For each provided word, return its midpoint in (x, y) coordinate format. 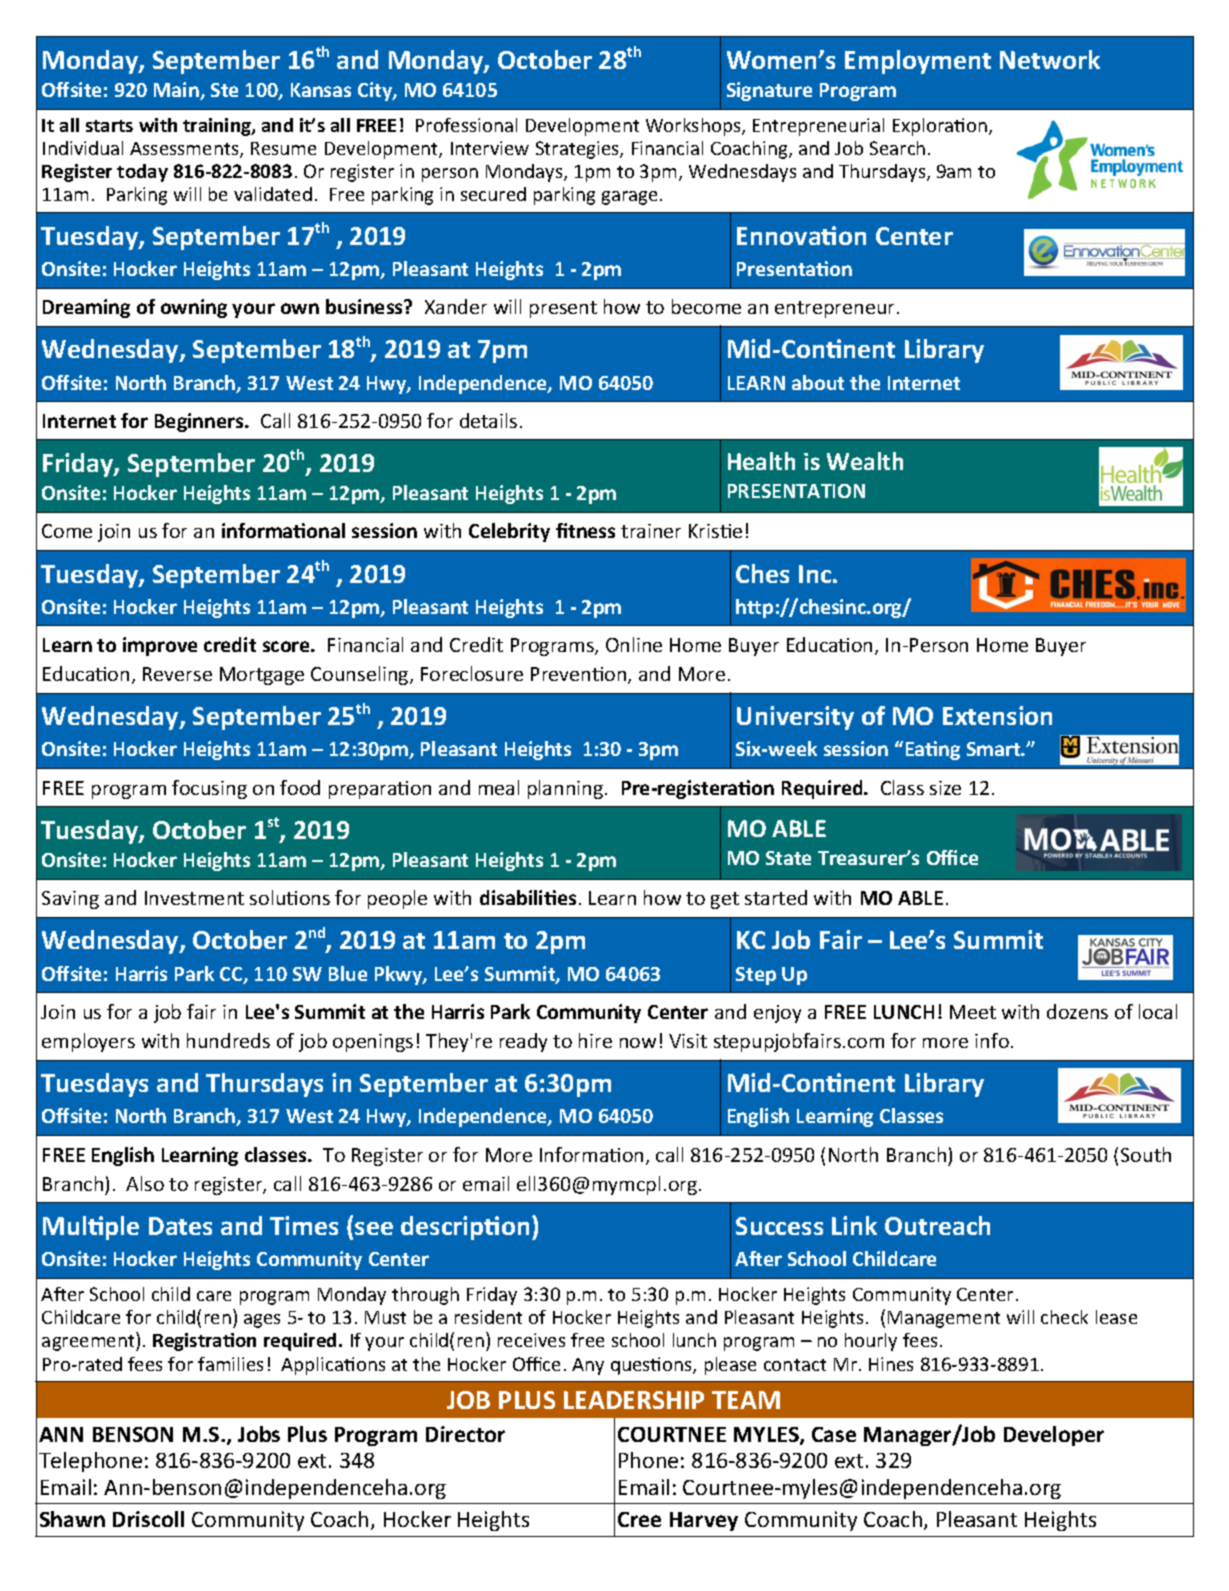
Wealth (865, 461)
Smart (995, 749)
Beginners (200, 422)
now (638, 1043)
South (1146, 1154)
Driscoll (148, 1519)
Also (145, 1183)
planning (567, 789)
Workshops (694, 127)
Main (177, 91)
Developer (1054, 1436)
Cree (639, 1519)
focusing (209, 789)
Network (1050, 59)
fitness (585, 530)
